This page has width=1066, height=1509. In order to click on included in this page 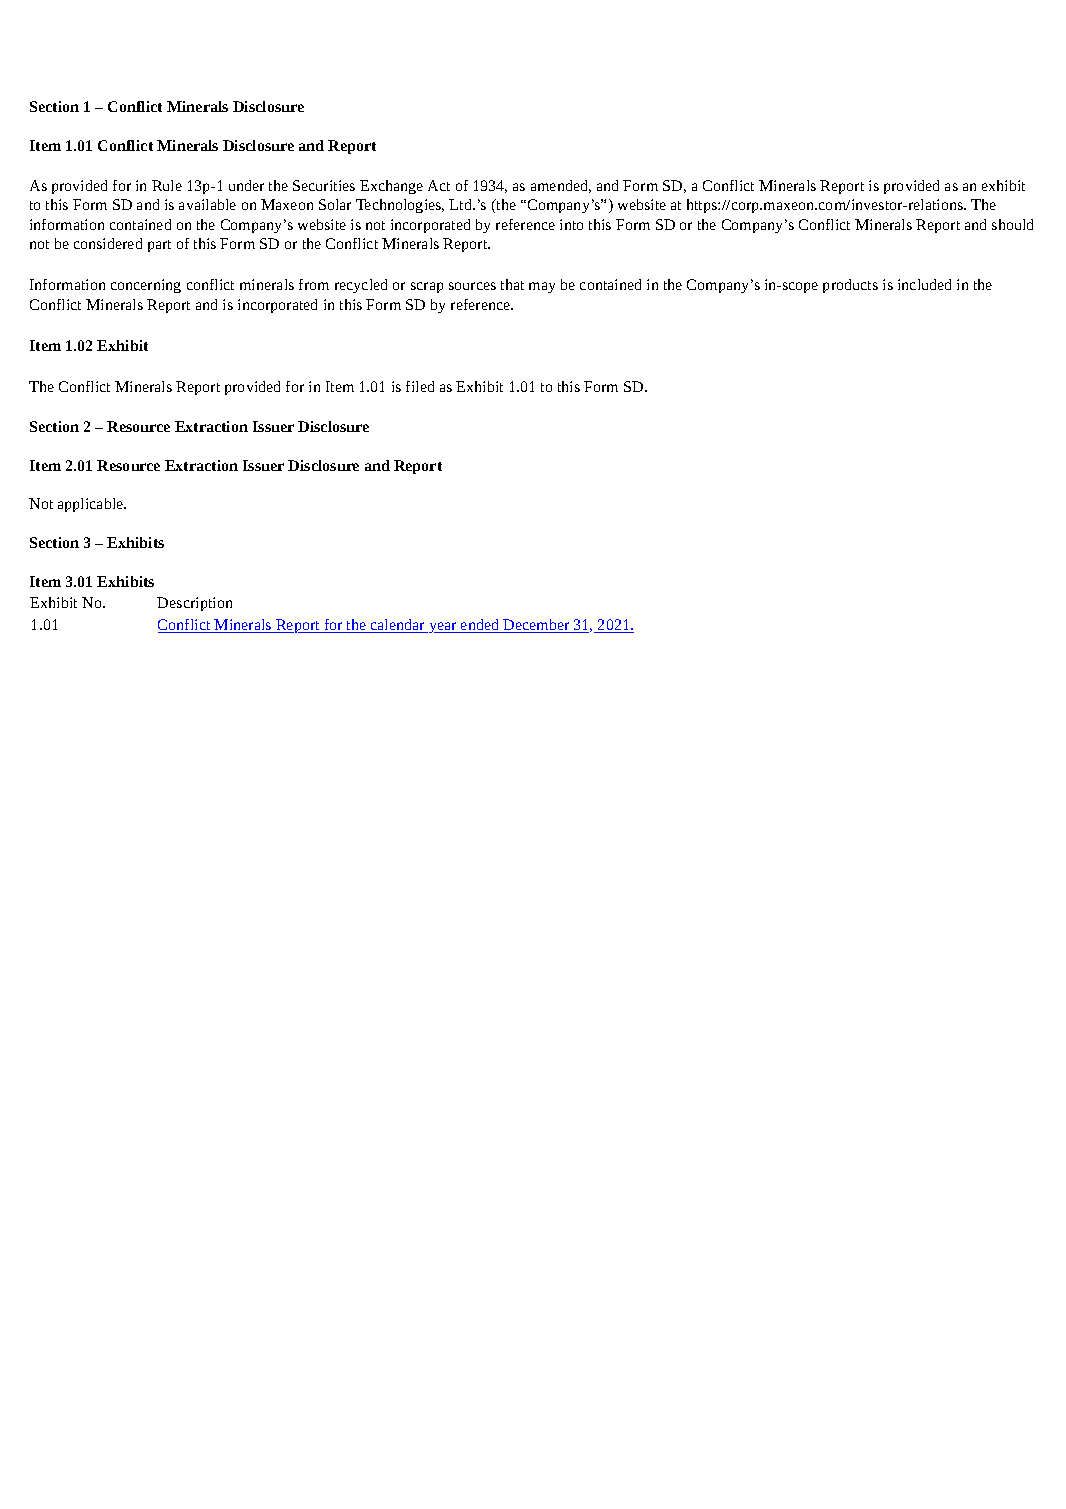, I will do `click(924, 284)`.
